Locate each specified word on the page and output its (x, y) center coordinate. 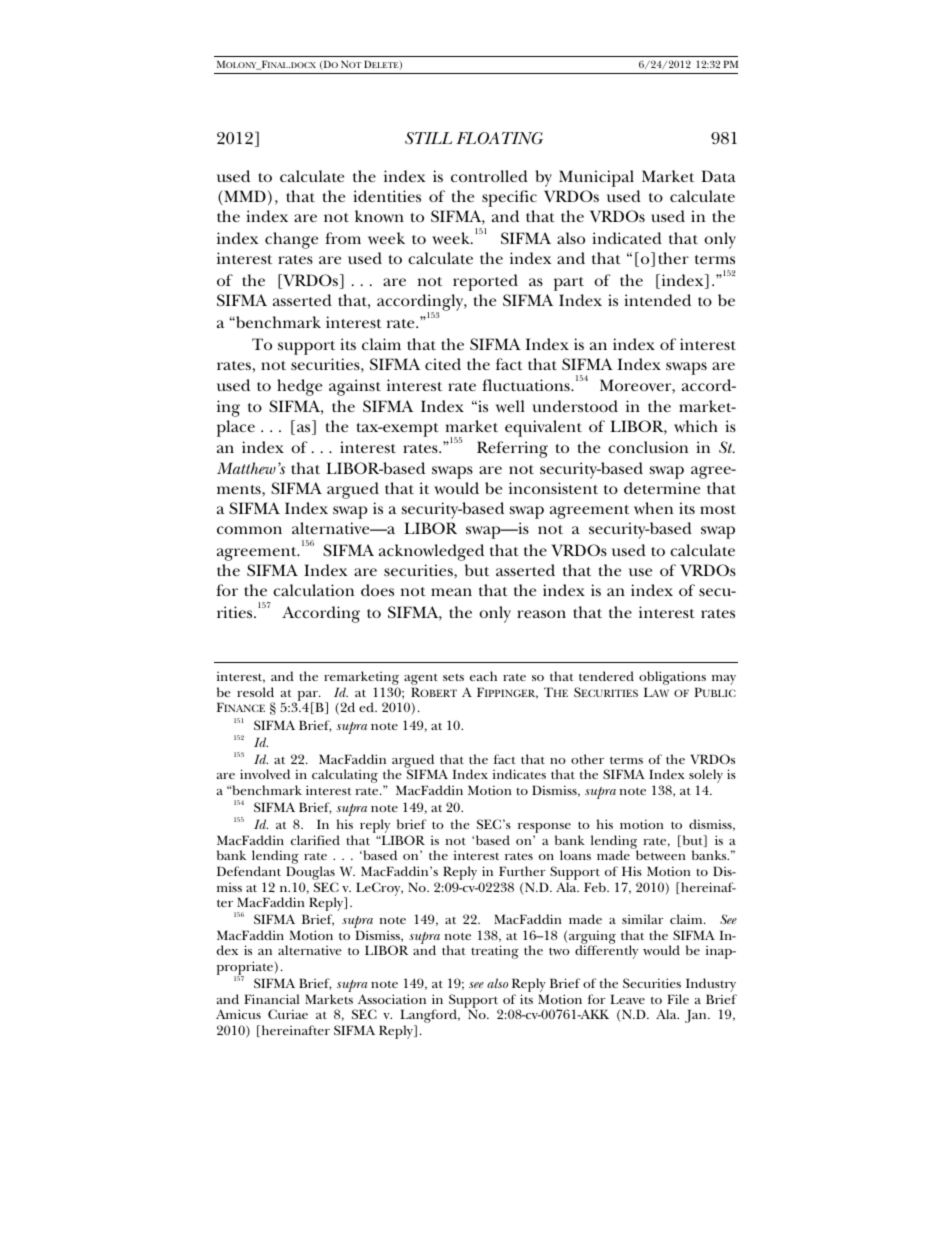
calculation (313, 590)
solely (706, 777)
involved (265, 774)
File (678, 999)
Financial (271, 999)
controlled (489, 176)
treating (495, 952)
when (653, 508)
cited (443, 364)
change (291, 240)
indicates (519, 774)
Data (718, 176)
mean (451, 592)
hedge (299, 387)
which (696, 426)
